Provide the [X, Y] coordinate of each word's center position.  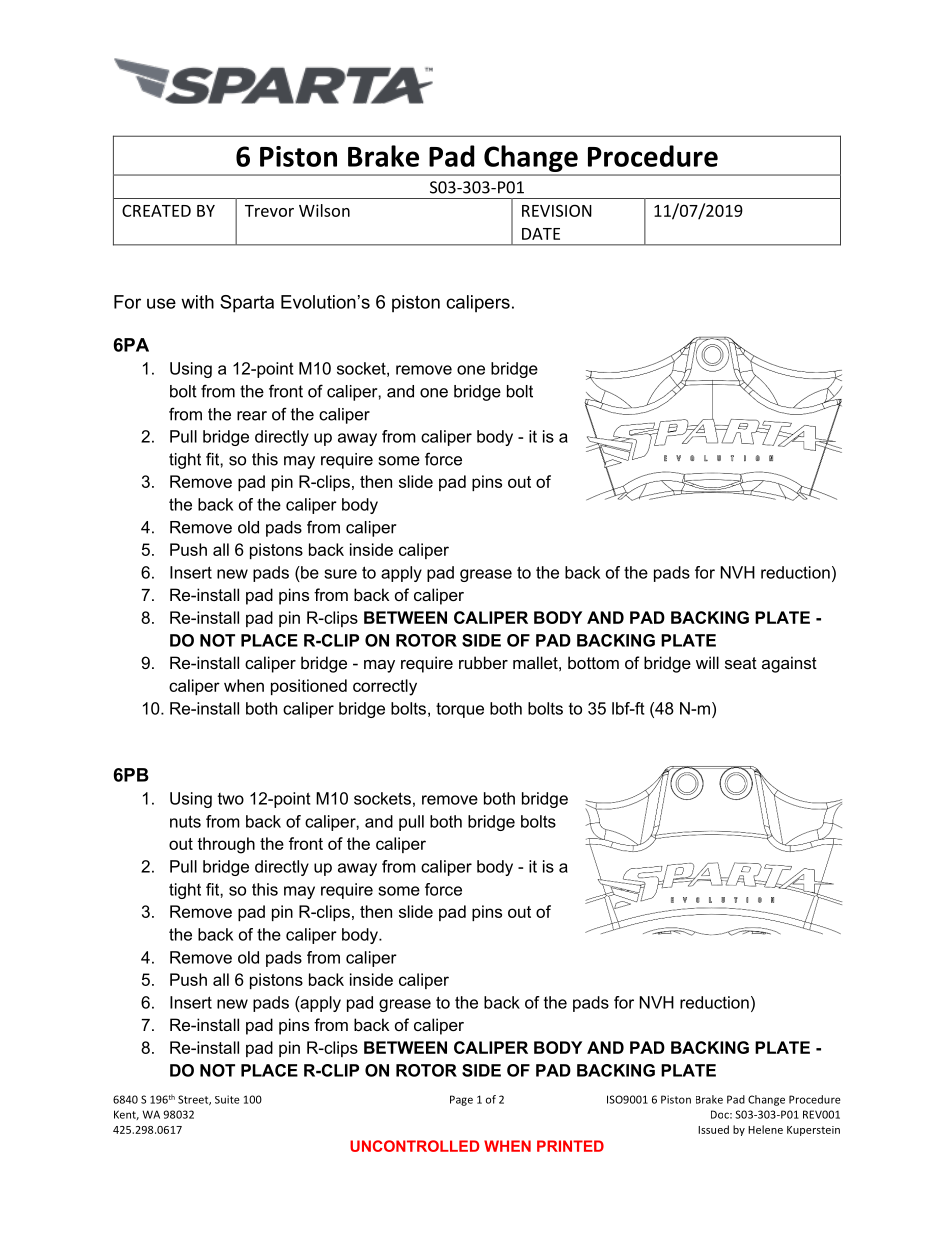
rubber [483, 662]
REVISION [557, 210]
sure [340, 574]
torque [460, 710]
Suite [227, 1099]
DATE [541, 234]
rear [252, 416]
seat [741, 663]
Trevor [269, 211]
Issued [713, 1129]
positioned [309, 687]
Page [461, 1100]
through [226, 845]
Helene [765, 1129]
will [707, 662]
